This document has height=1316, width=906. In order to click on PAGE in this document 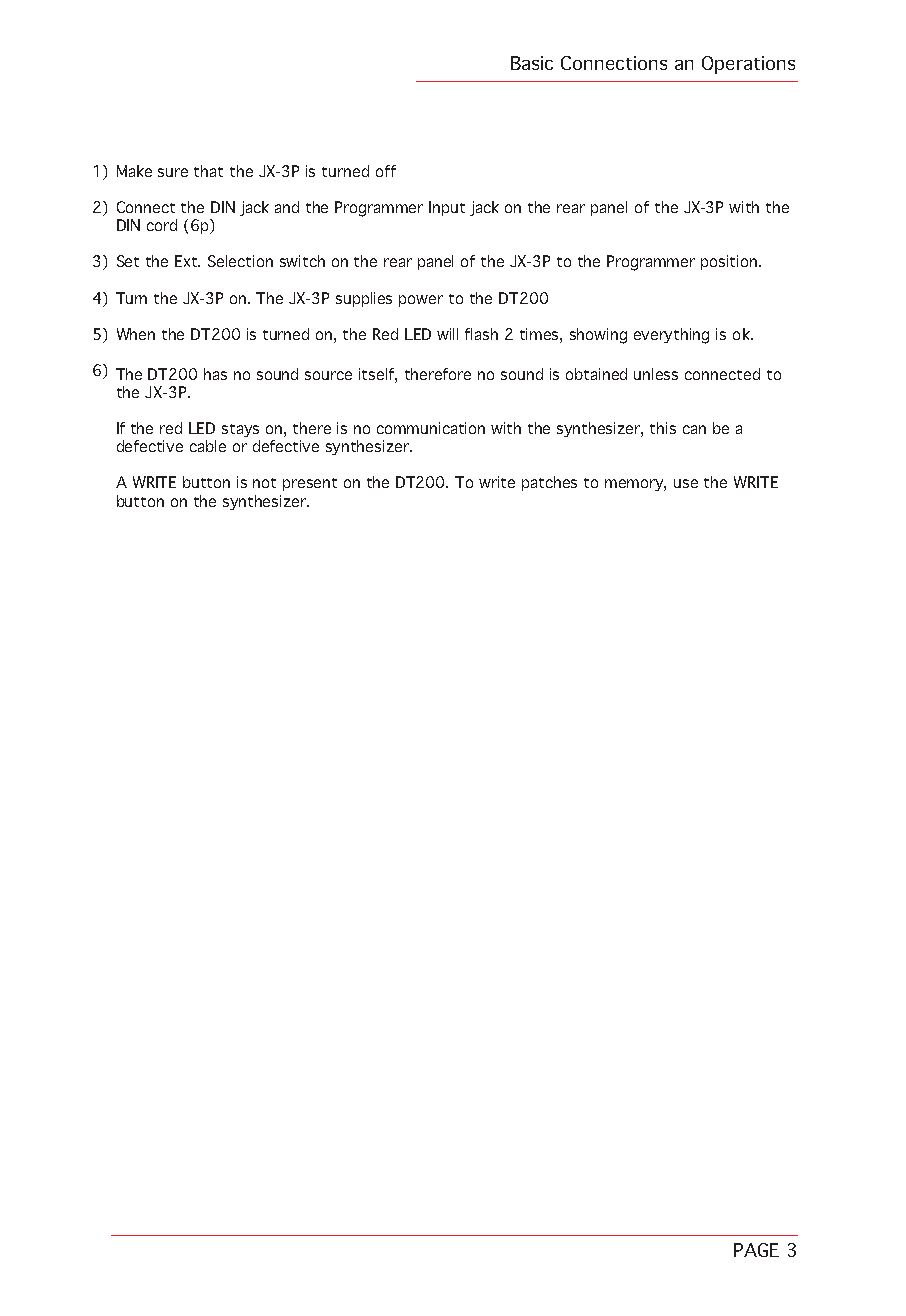, I will do `click(756, 1250)`.
